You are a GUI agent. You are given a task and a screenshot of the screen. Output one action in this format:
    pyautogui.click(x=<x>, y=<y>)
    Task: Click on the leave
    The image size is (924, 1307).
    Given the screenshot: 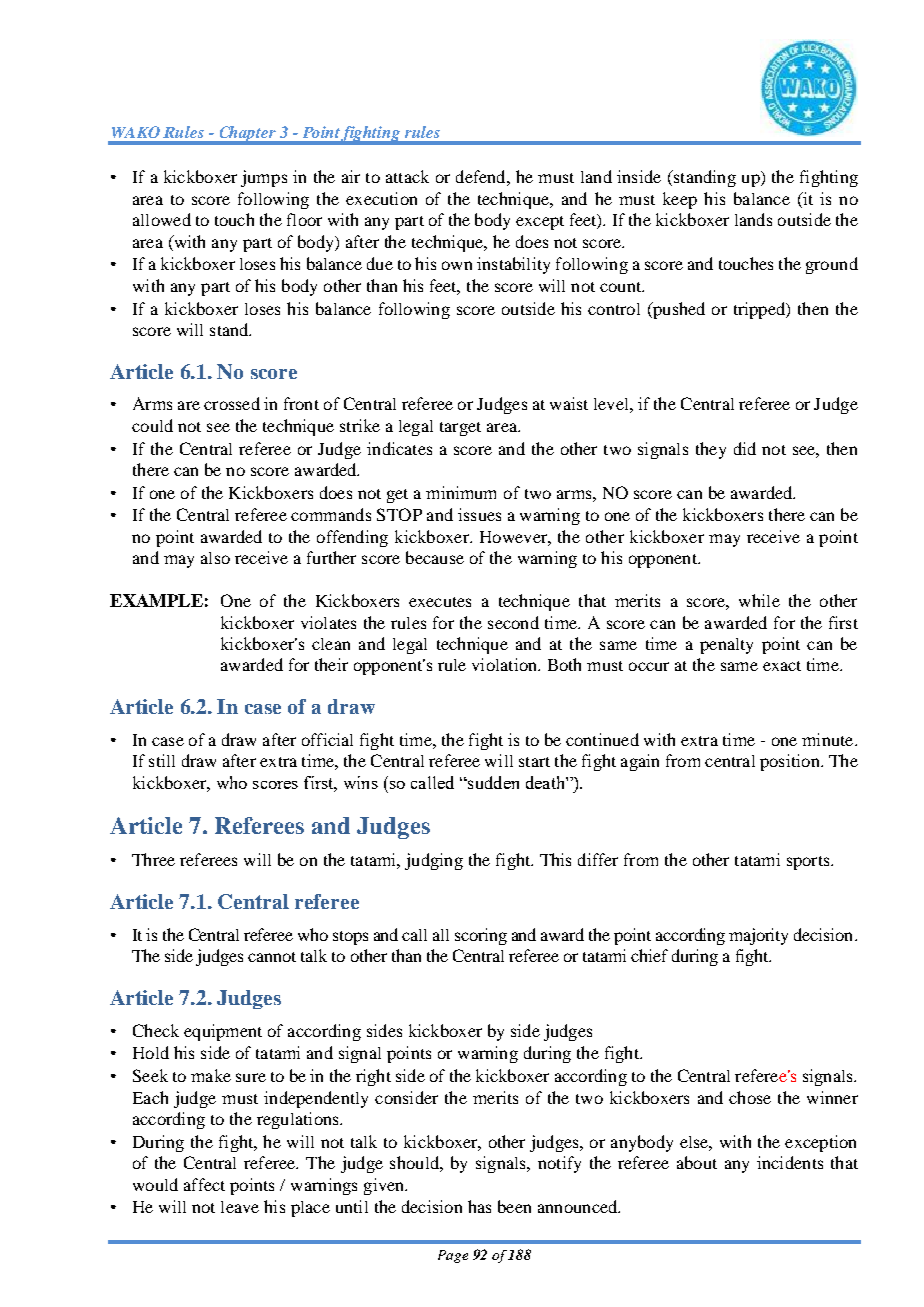 What is the action you would take?
    pyautogui.click(x=240, y=1207)
